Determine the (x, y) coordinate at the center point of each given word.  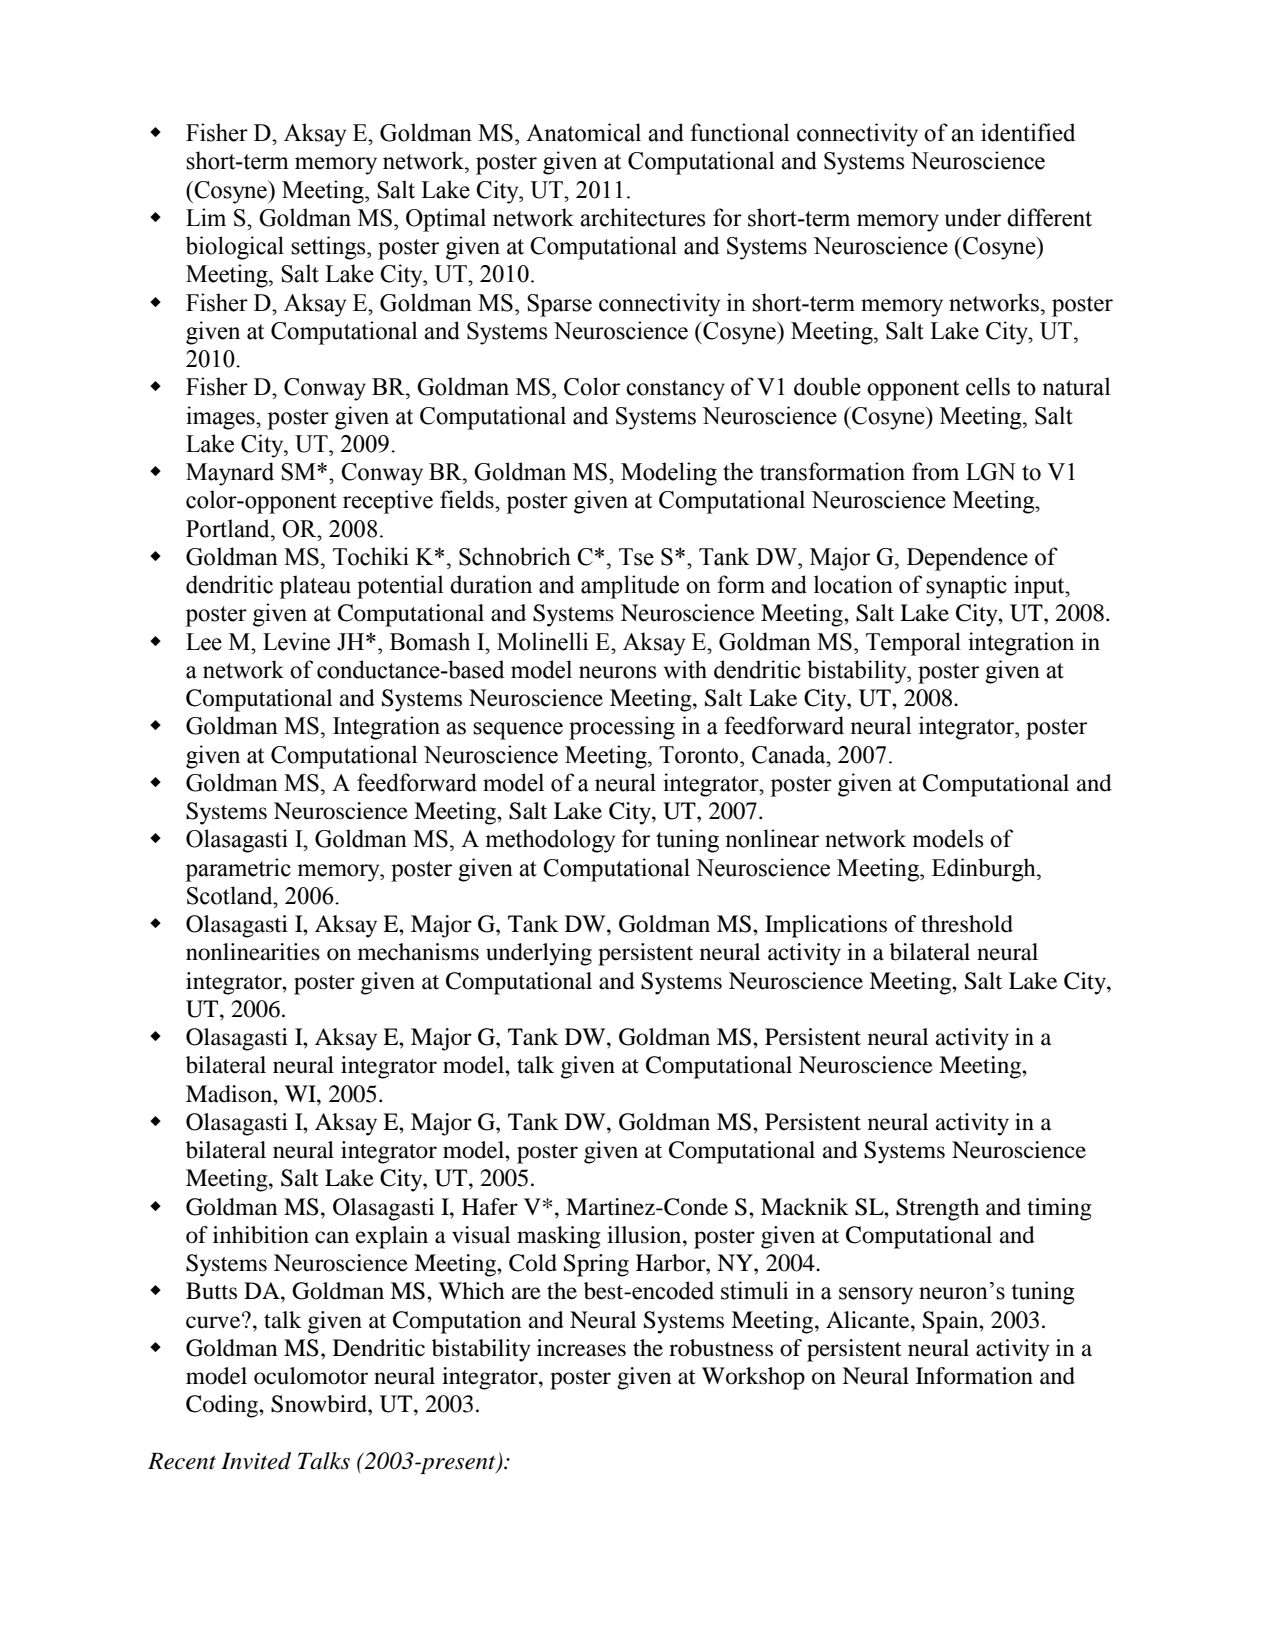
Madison (230, 1094)
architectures (642, 217)
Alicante (869, 1320)
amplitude (630, 587)
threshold (967, 924)
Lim (206, 217)
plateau (315, 587)
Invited (256, 1461)
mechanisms (418, 952)
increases (581, 1348)
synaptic (966, 587)
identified (1028, 132)
